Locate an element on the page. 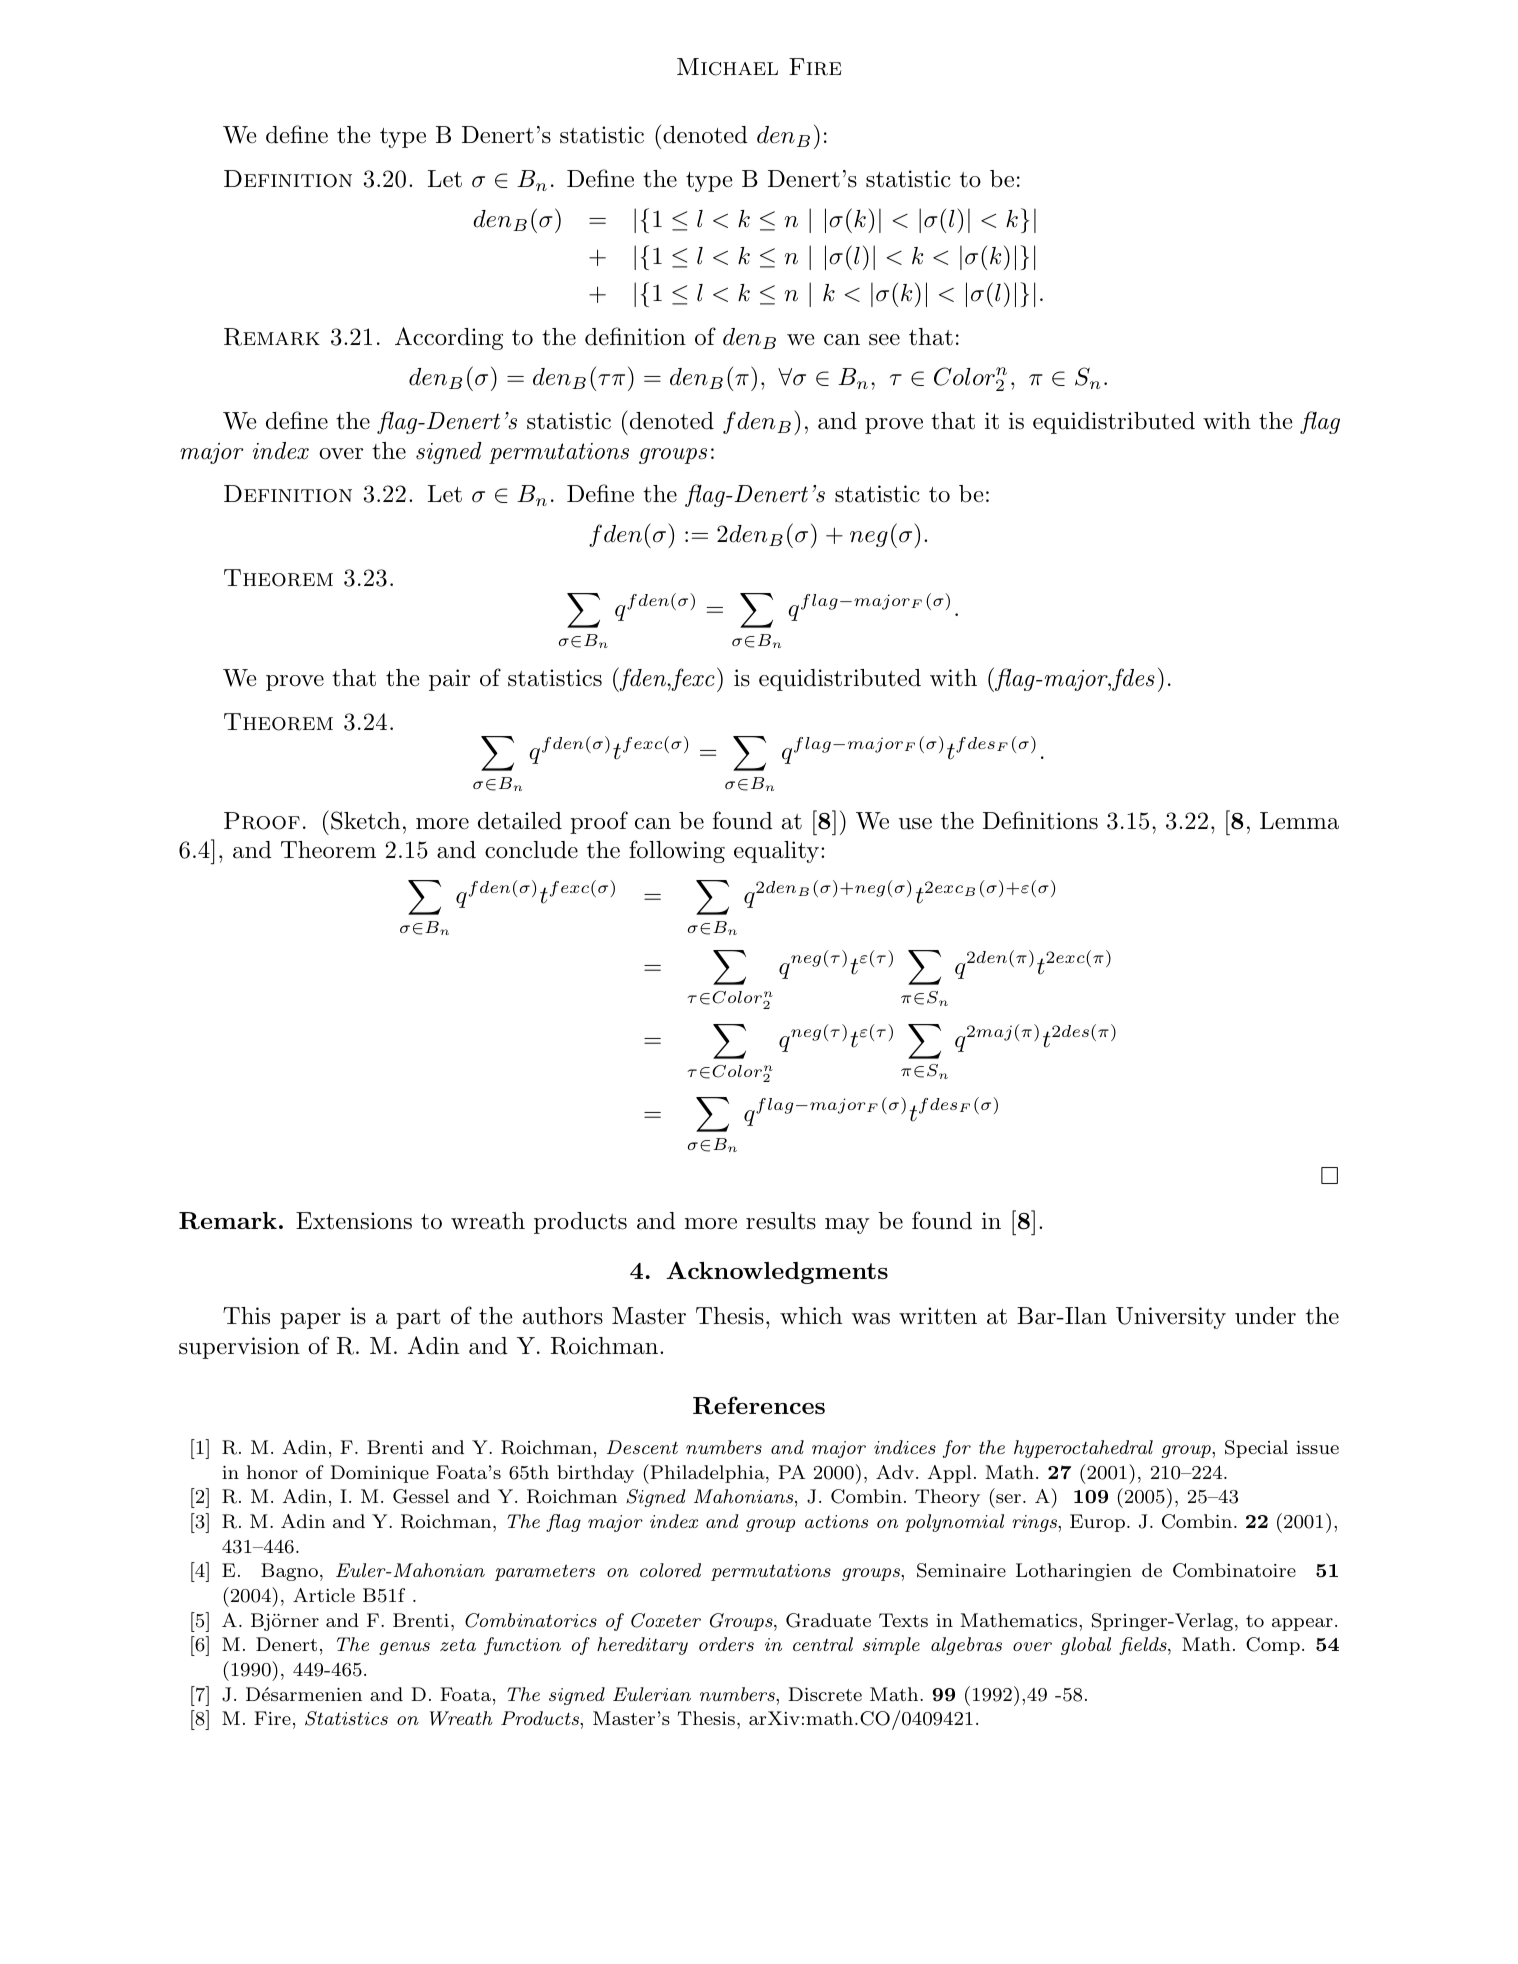 This image has height=1964, width=1518. fields is located at coordinates (1144, 1646).
